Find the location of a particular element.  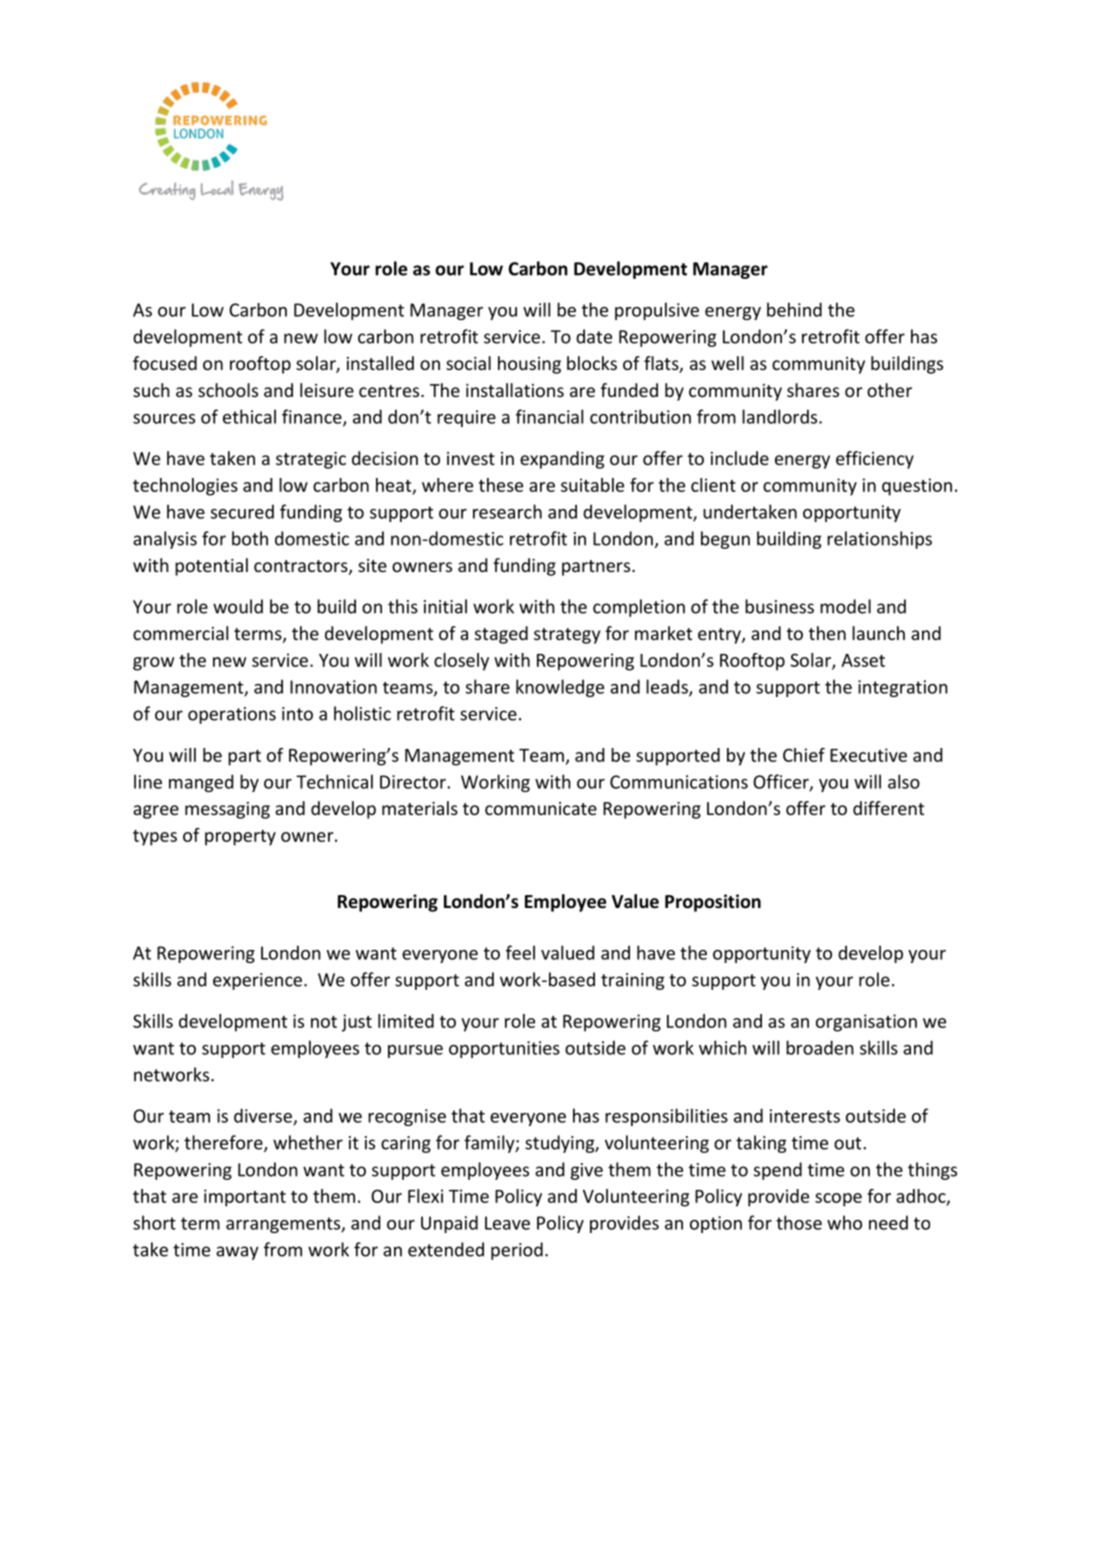

secured is located at coordinates (242, 511).
